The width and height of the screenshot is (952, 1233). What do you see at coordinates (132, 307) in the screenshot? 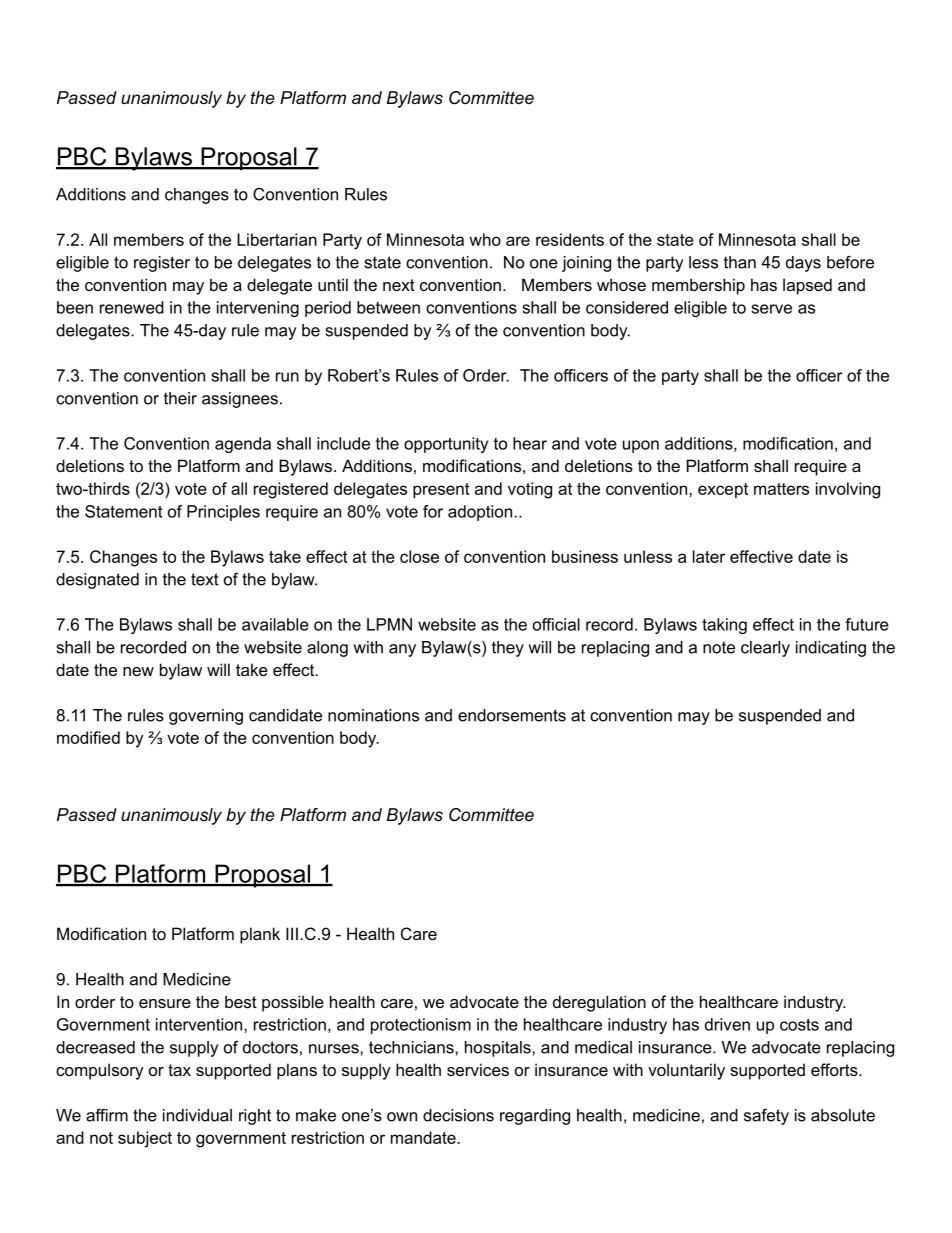
I see `renewed` at bounding box center [132, 307].
